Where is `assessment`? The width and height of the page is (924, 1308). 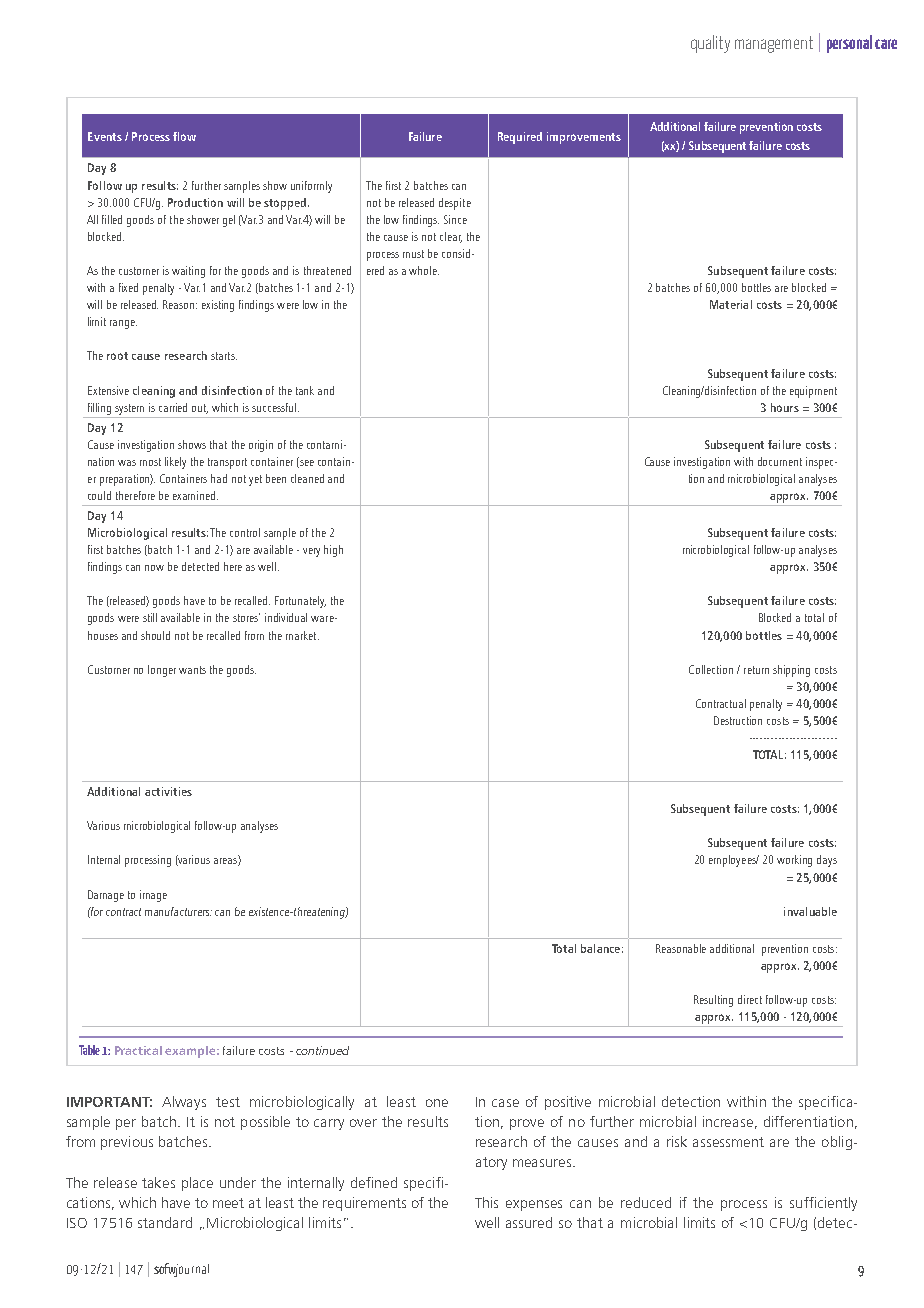 assessment is located at coordinates (728, 1142).
